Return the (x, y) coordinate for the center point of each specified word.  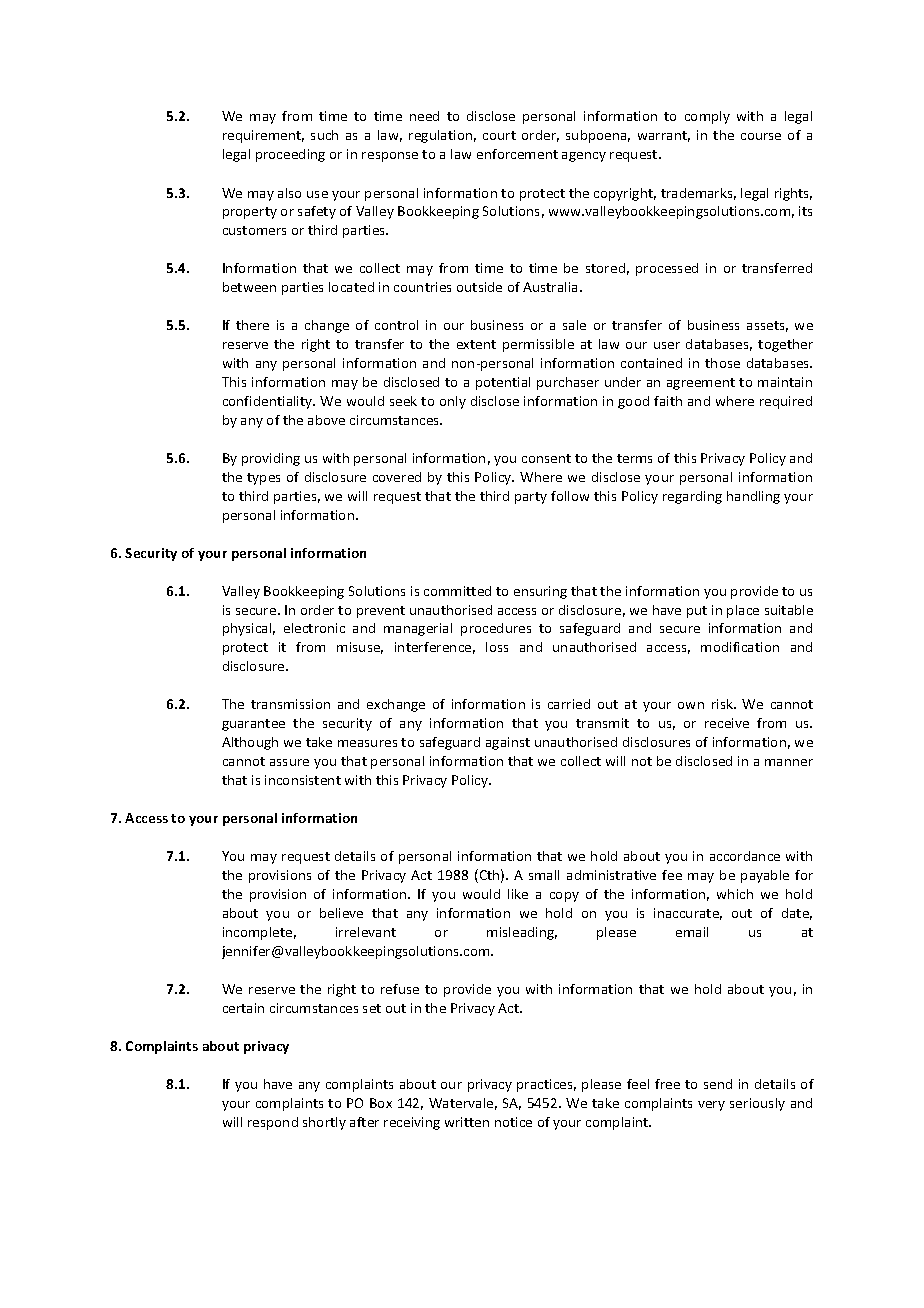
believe (341, 913)
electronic (314, 628)
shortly (324, 1123)
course (761, 136)
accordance (745, 856)
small (544, 875)
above (326, 420)
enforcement (517, 154)
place (743, 611)
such (324, 135)
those (722, 363)
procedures (496, 629)
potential (503, 383)
